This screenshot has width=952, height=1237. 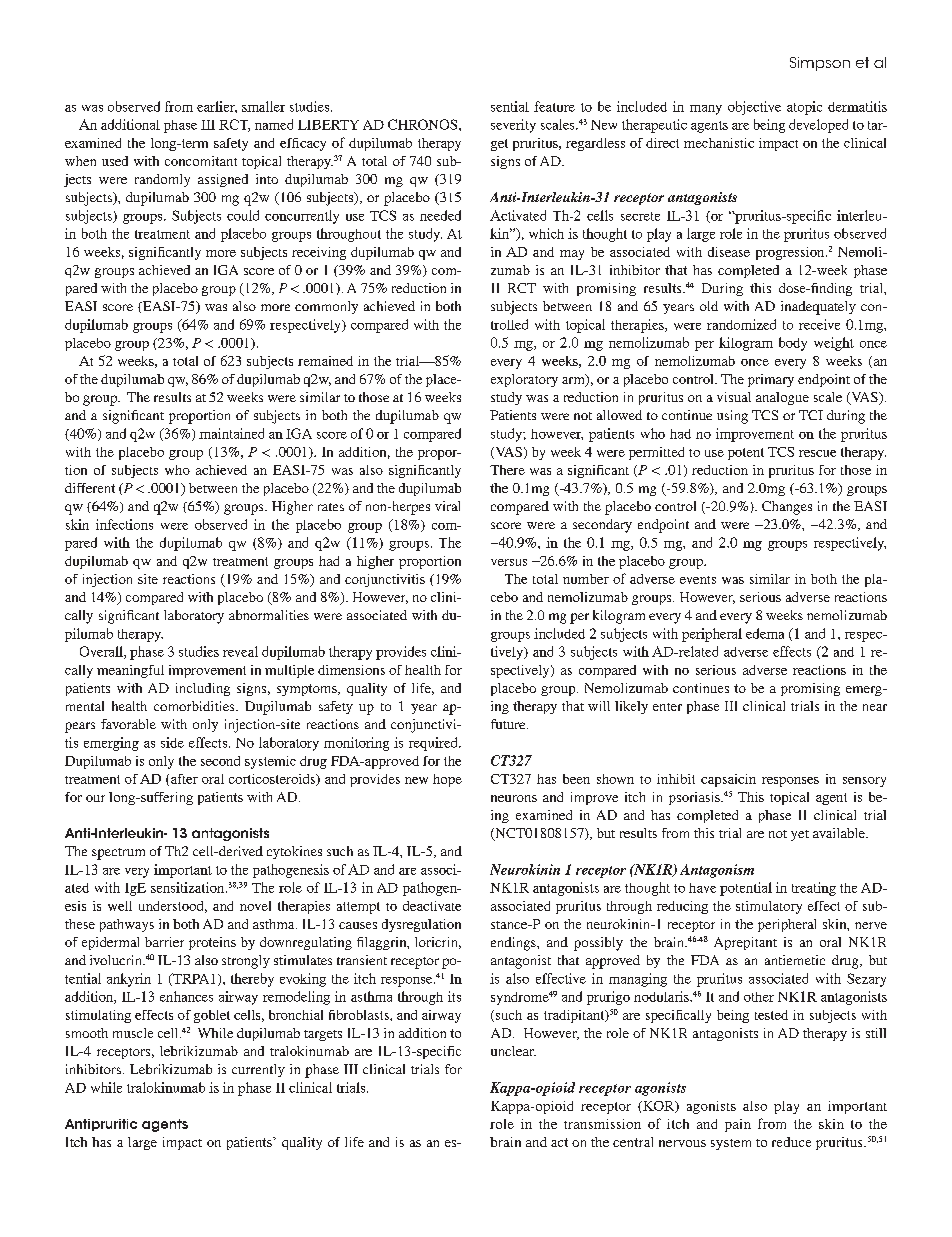 What do you see at coordinates (269, 615) in the screenshot?
I see `abnormalities` at bounding box center [269, 615].
